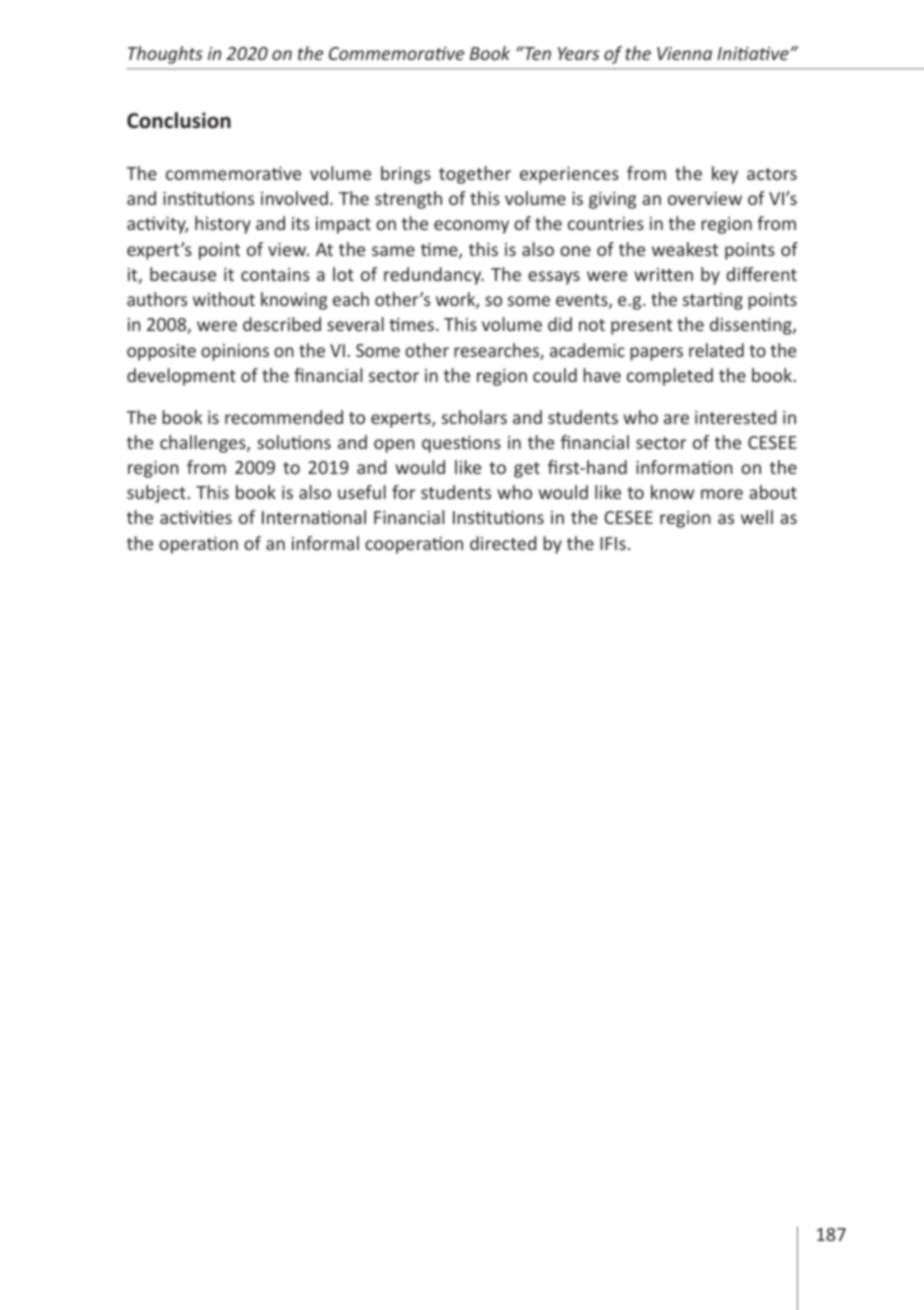  I want to click on Vienna, so click(684, 53).
